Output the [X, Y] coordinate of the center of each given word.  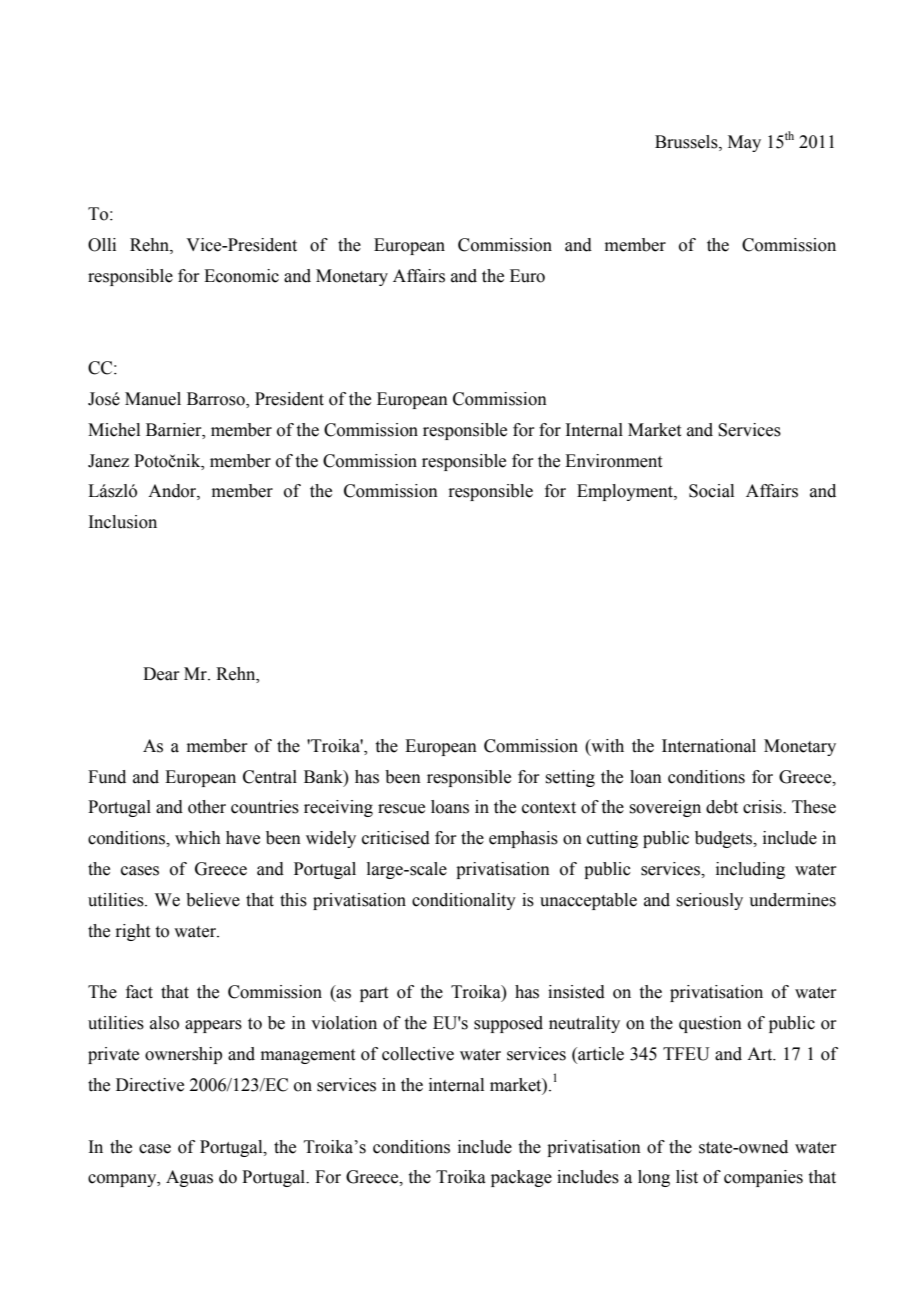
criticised [396, 838]
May [744, 143]
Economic [241, 276]
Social [711, 491]
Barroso [217, 400]
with [606, 746]
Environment [613, 461]
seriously [709, 901]
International [709, 746]
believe [213, 900]
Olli [102, 245]
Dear [161, 674]
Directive [150, 1085]
